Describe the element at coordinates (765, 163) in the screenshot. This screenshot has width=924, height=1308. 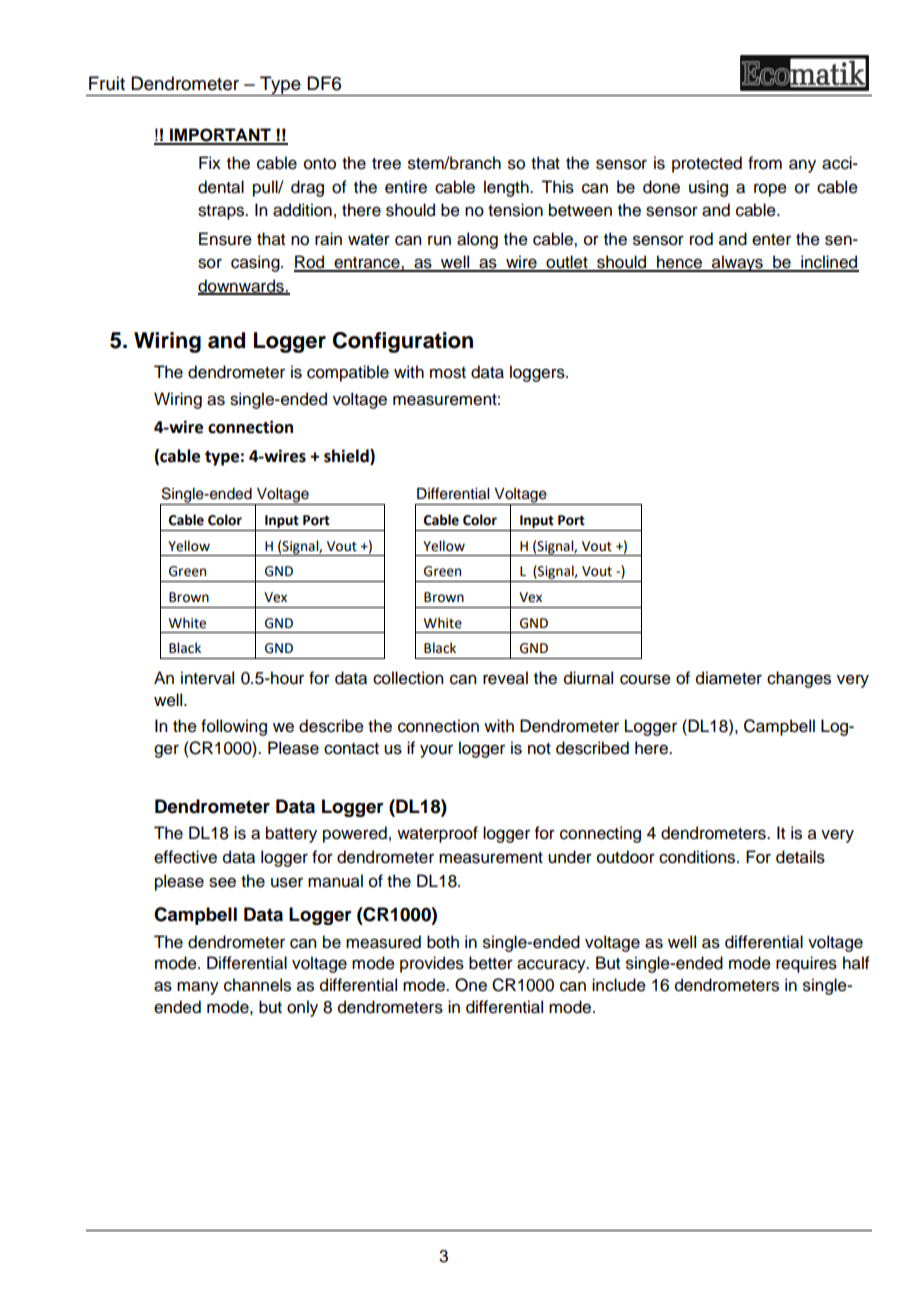
I see `from` at that location.
